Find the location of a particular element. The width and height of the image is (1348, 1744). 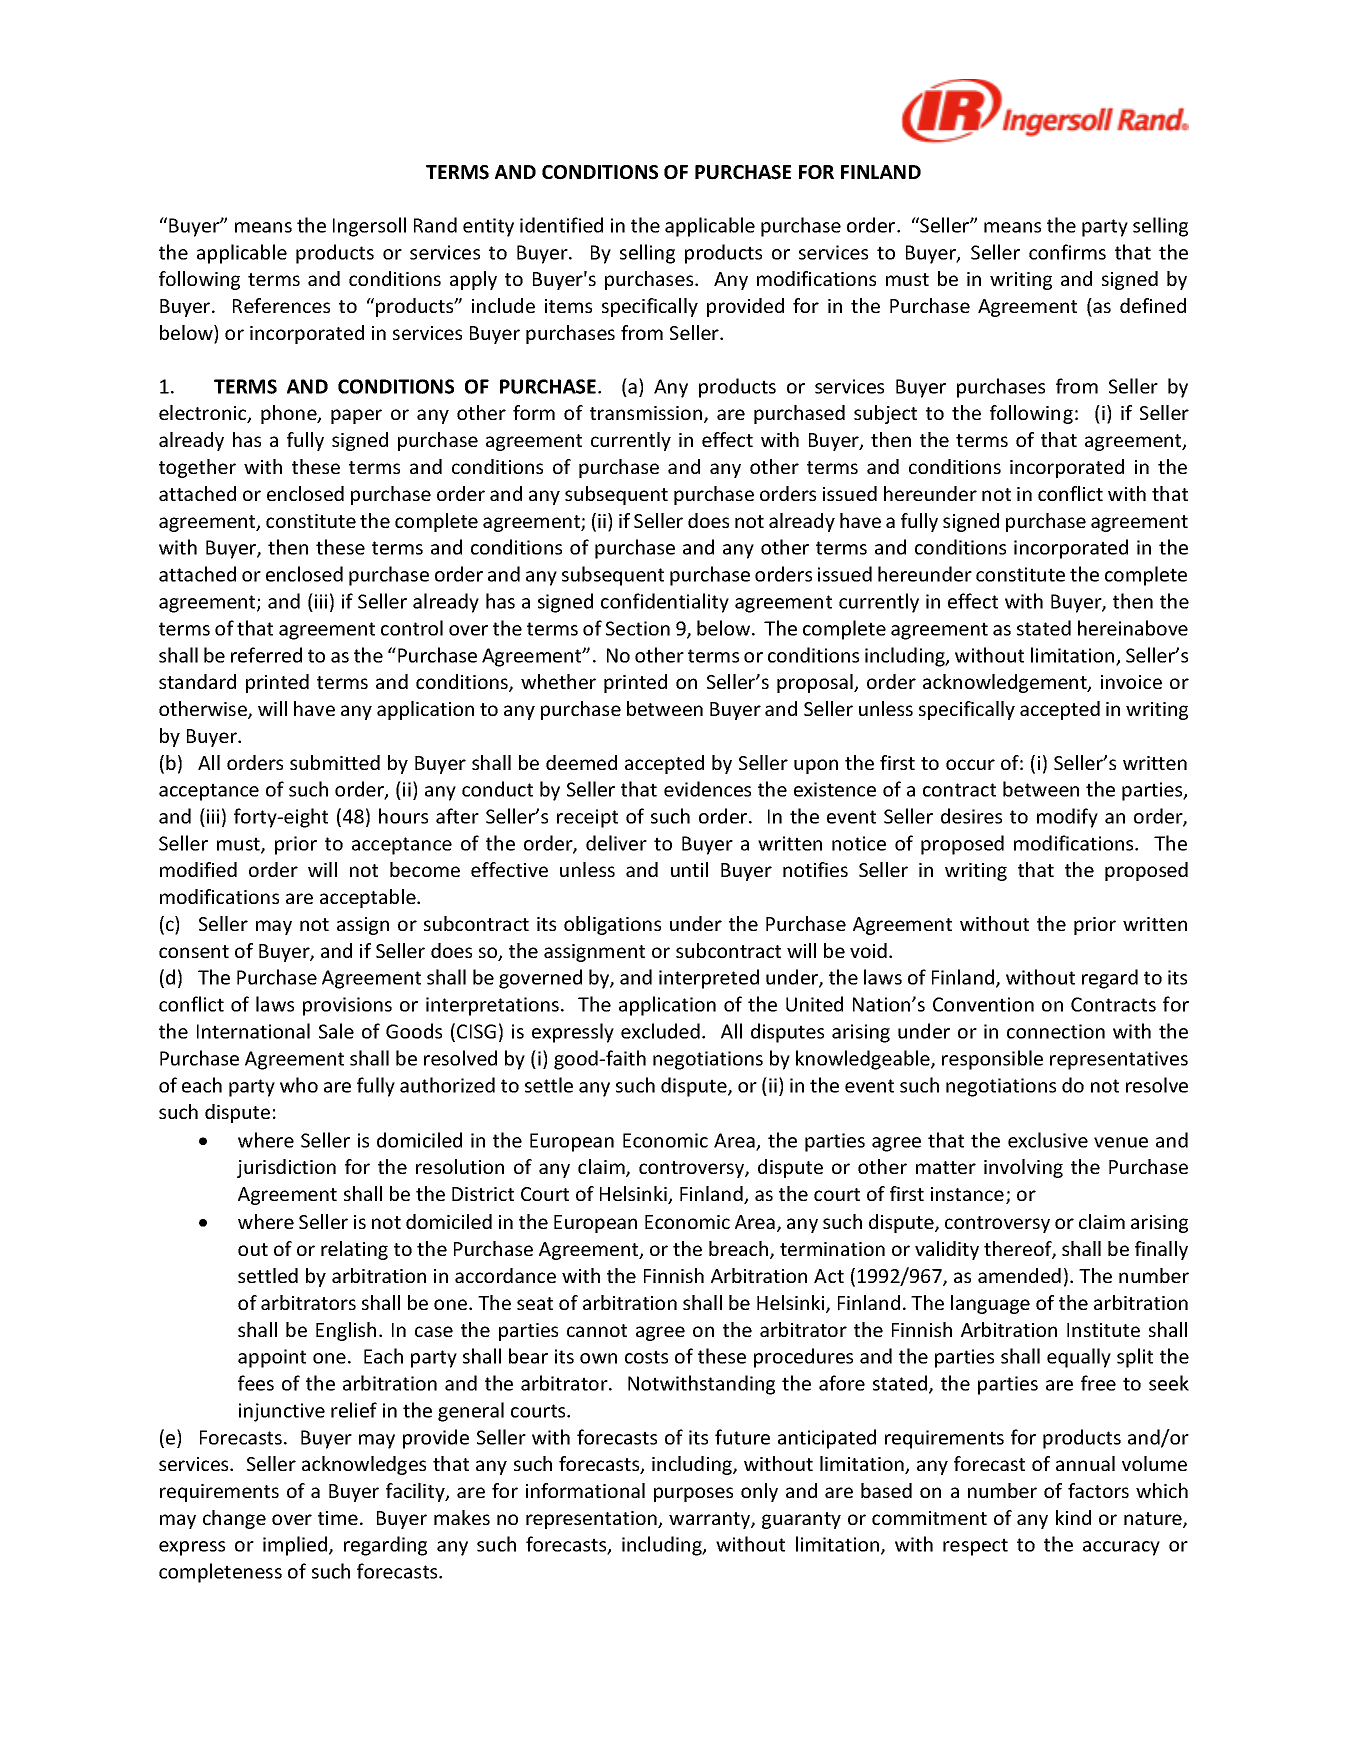

confirms is located at coordinates (1067, 252).
